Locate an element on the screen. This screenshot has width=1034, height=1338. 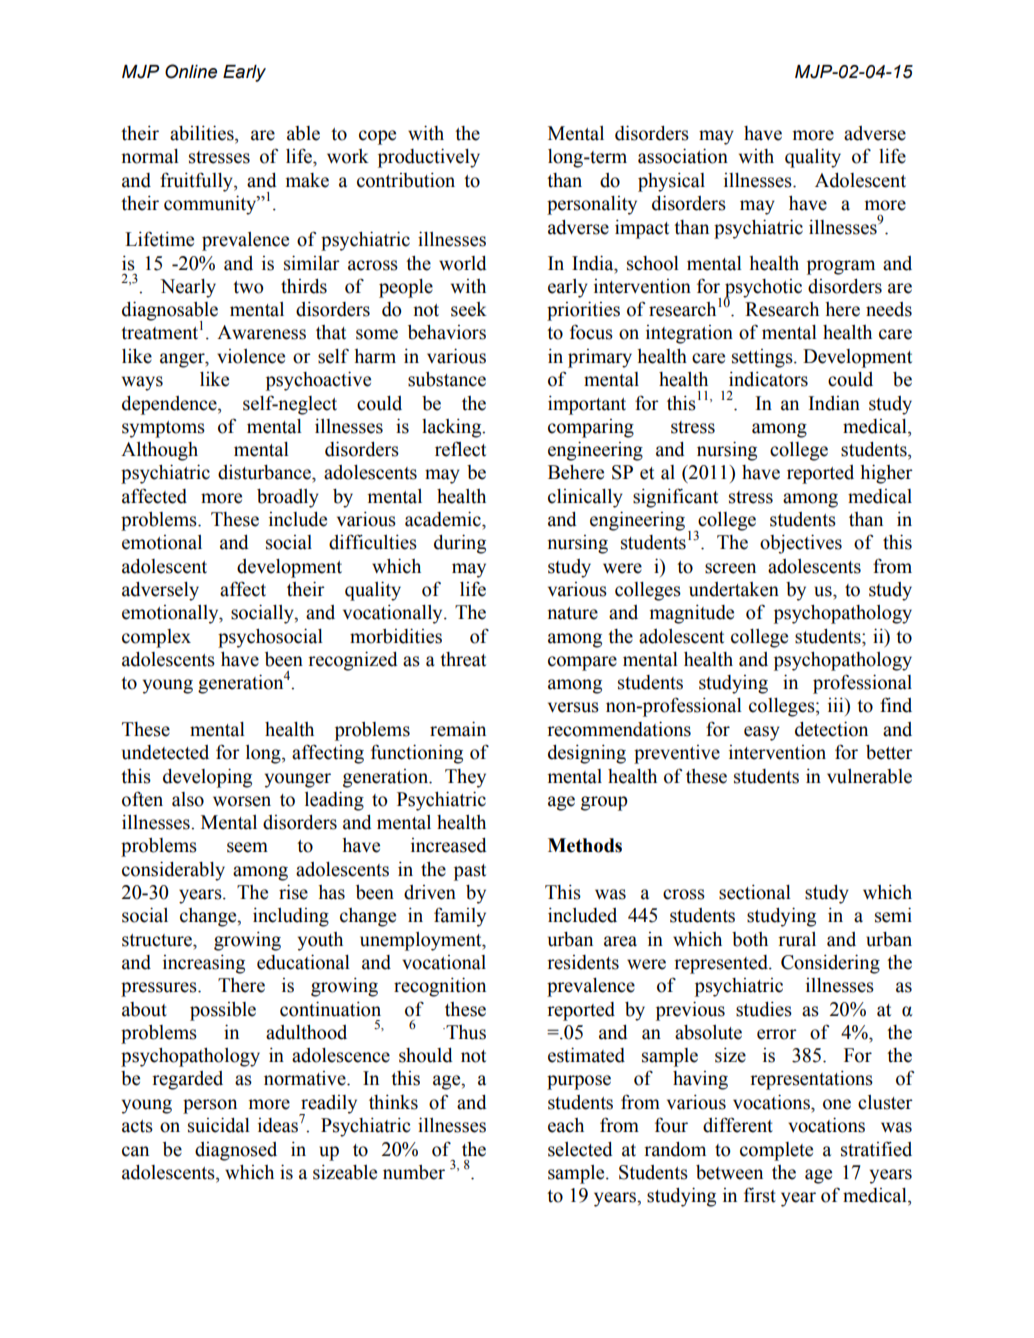
substance is located at coordinates (447, 379).
